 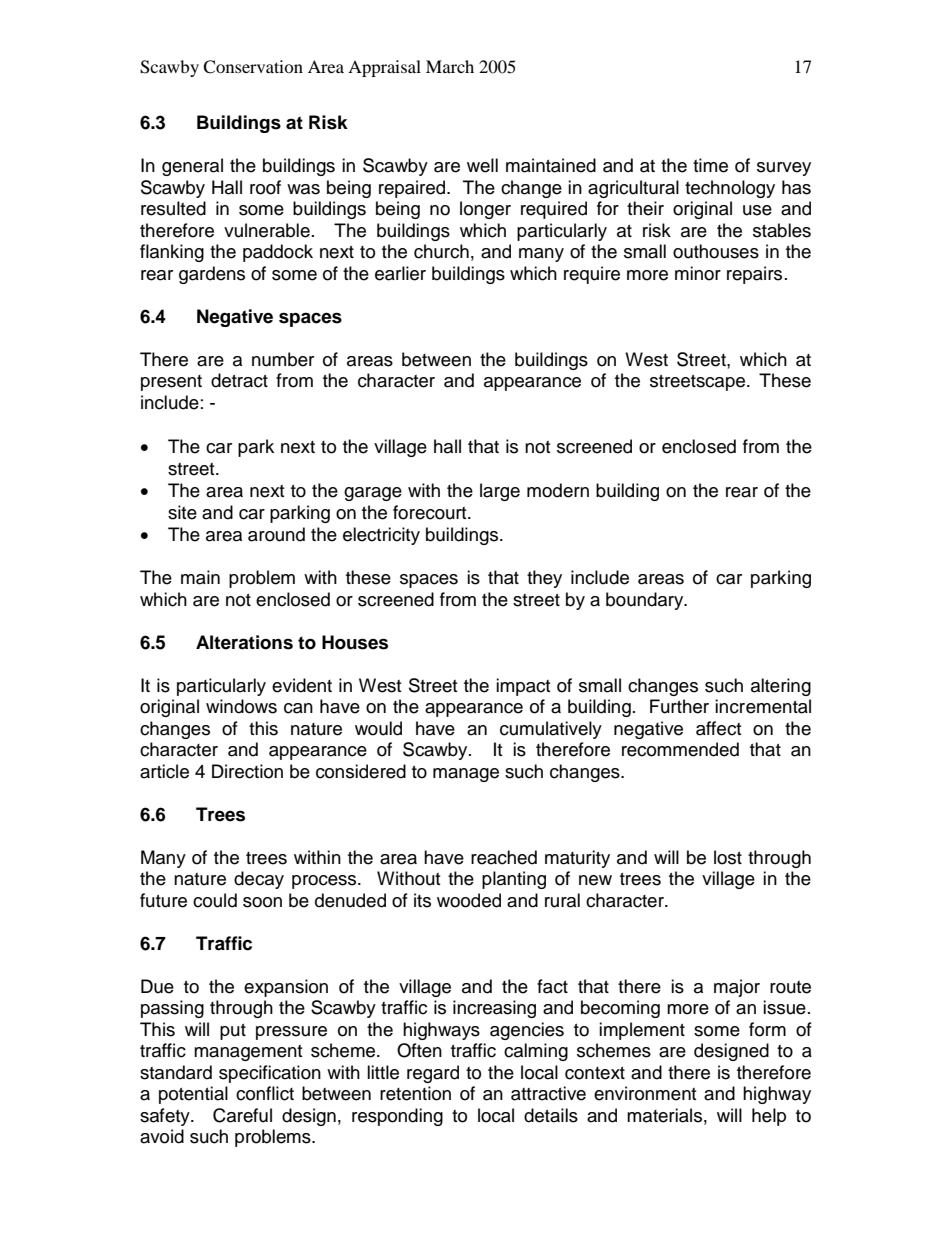 I want to click on March, so click(x=450, y=66).
